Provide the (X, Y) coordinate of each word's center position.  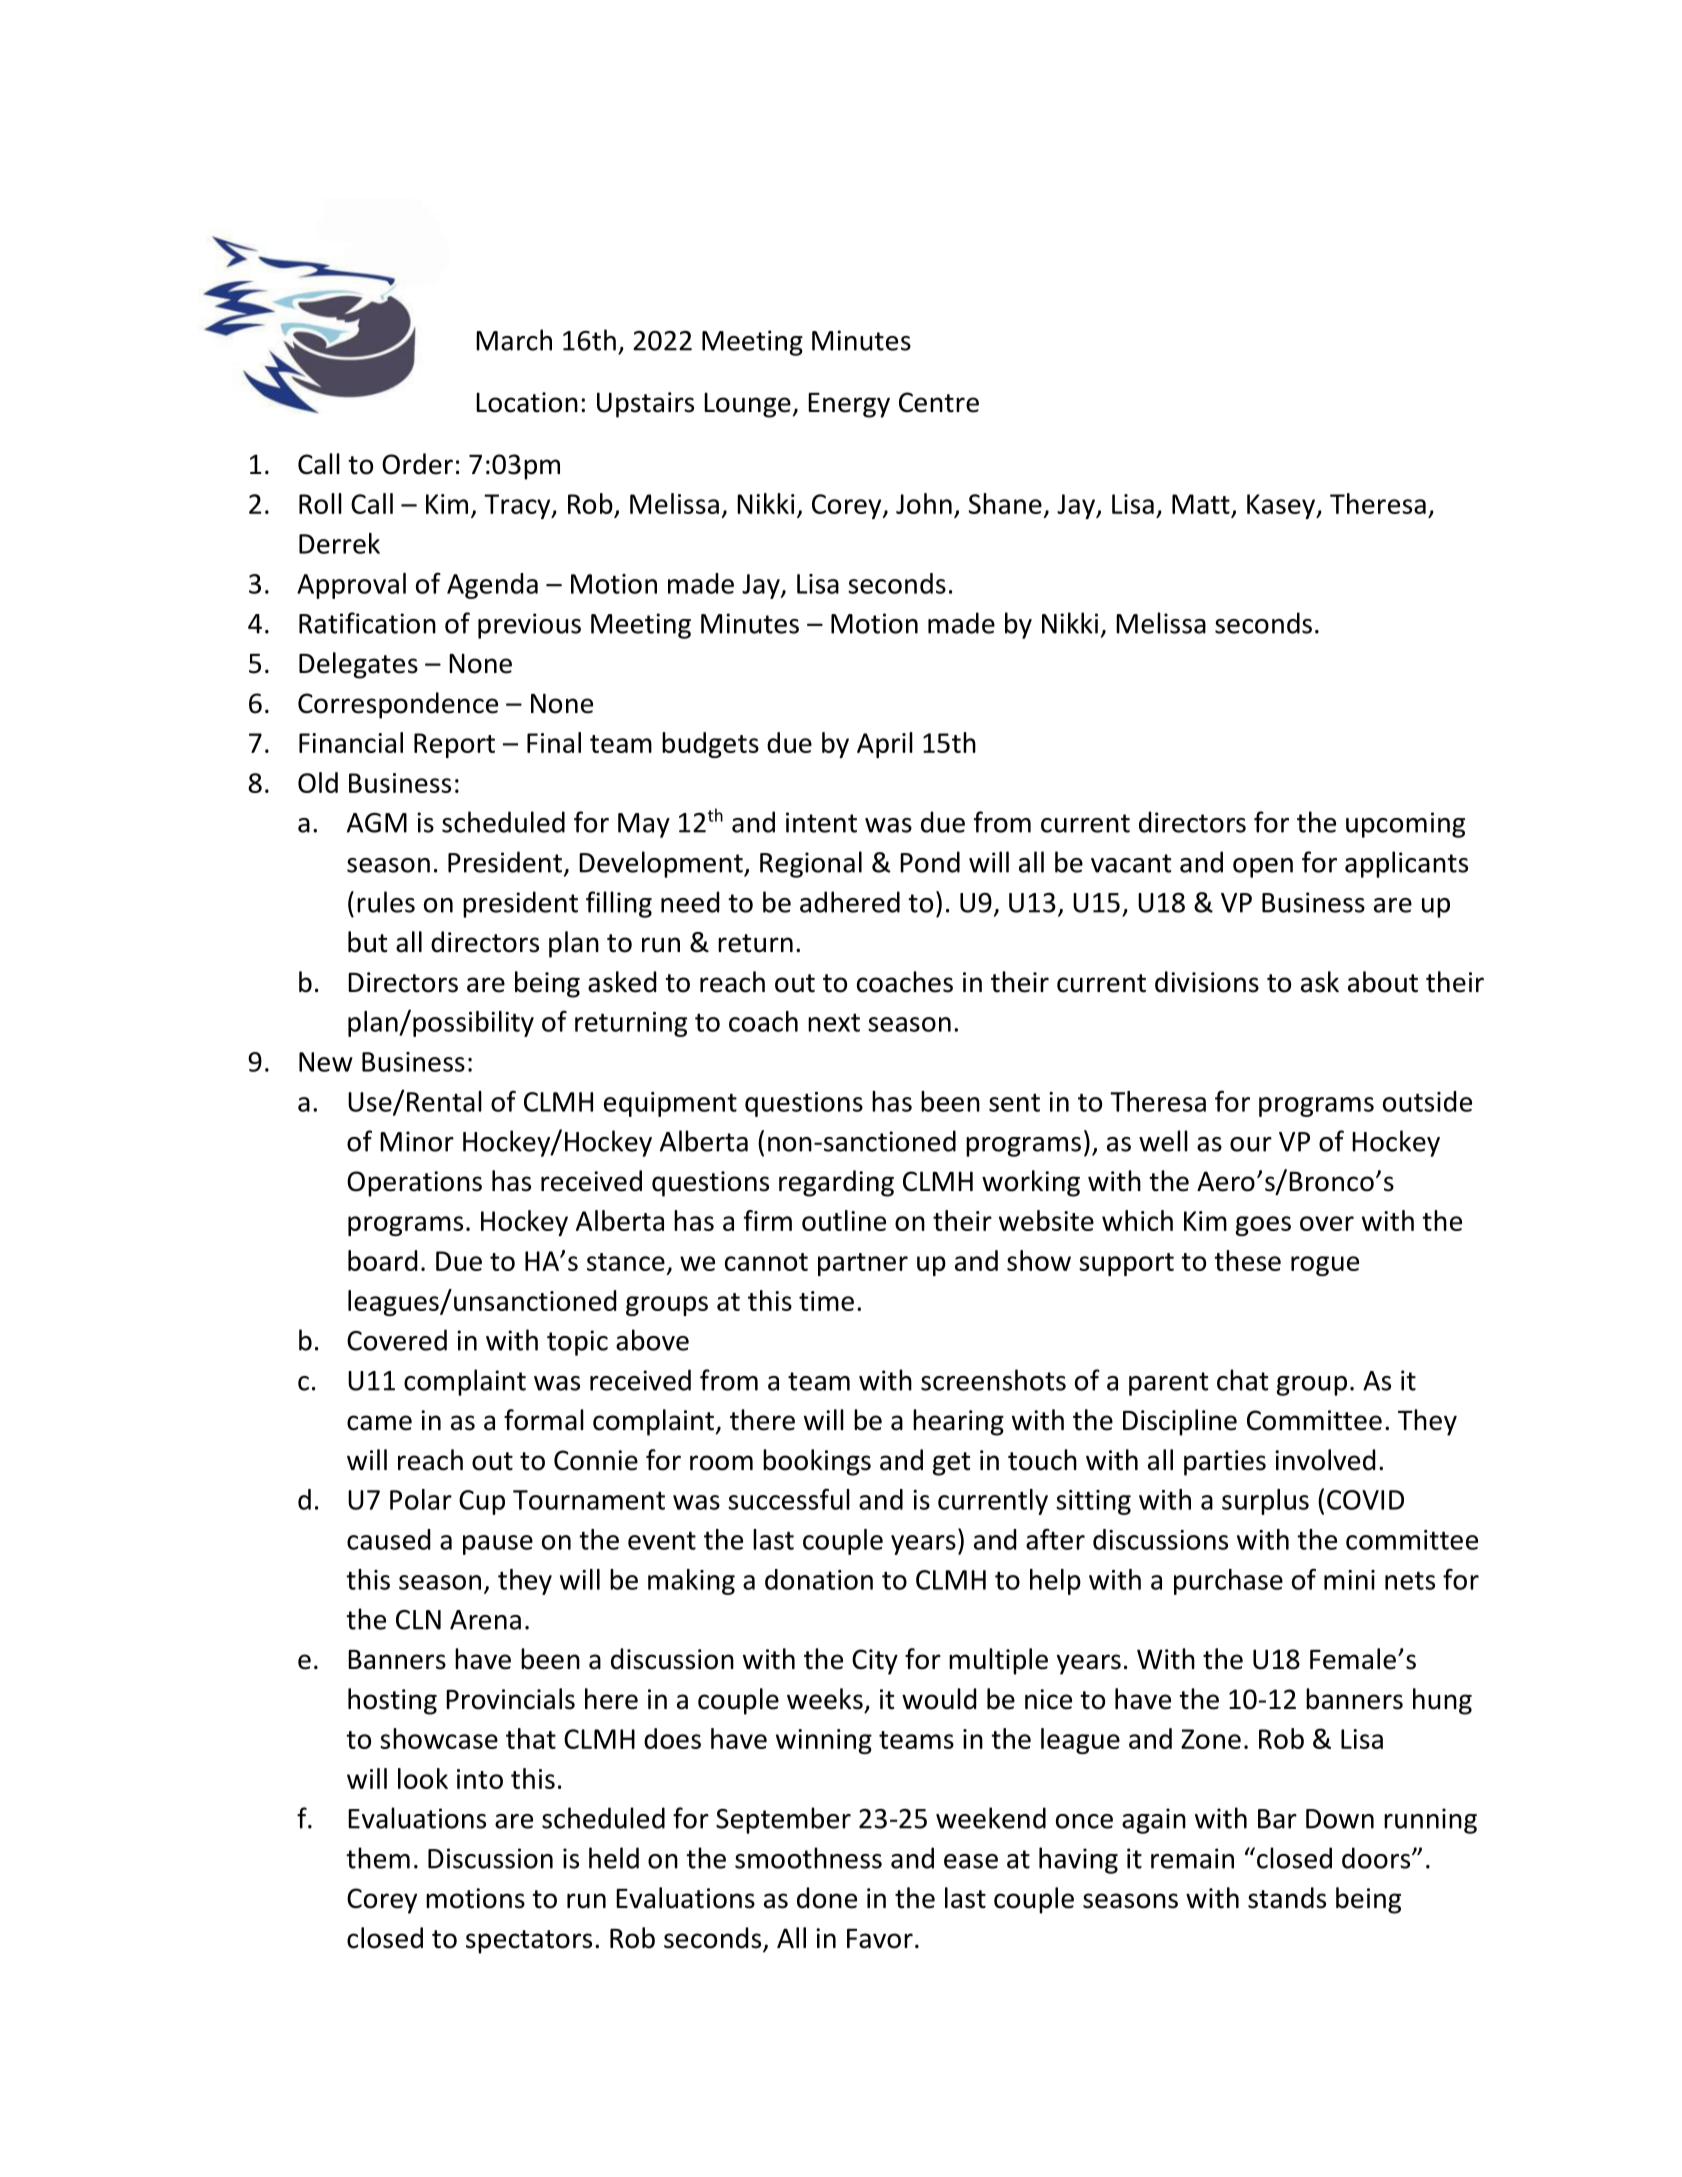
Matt (1201, 504)
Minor (417, 1141)
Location (527, 402)
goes (1263, 1226)
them (378, 1858)
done (827, 1898)
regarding (836, 1183)
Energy (849, 405)
